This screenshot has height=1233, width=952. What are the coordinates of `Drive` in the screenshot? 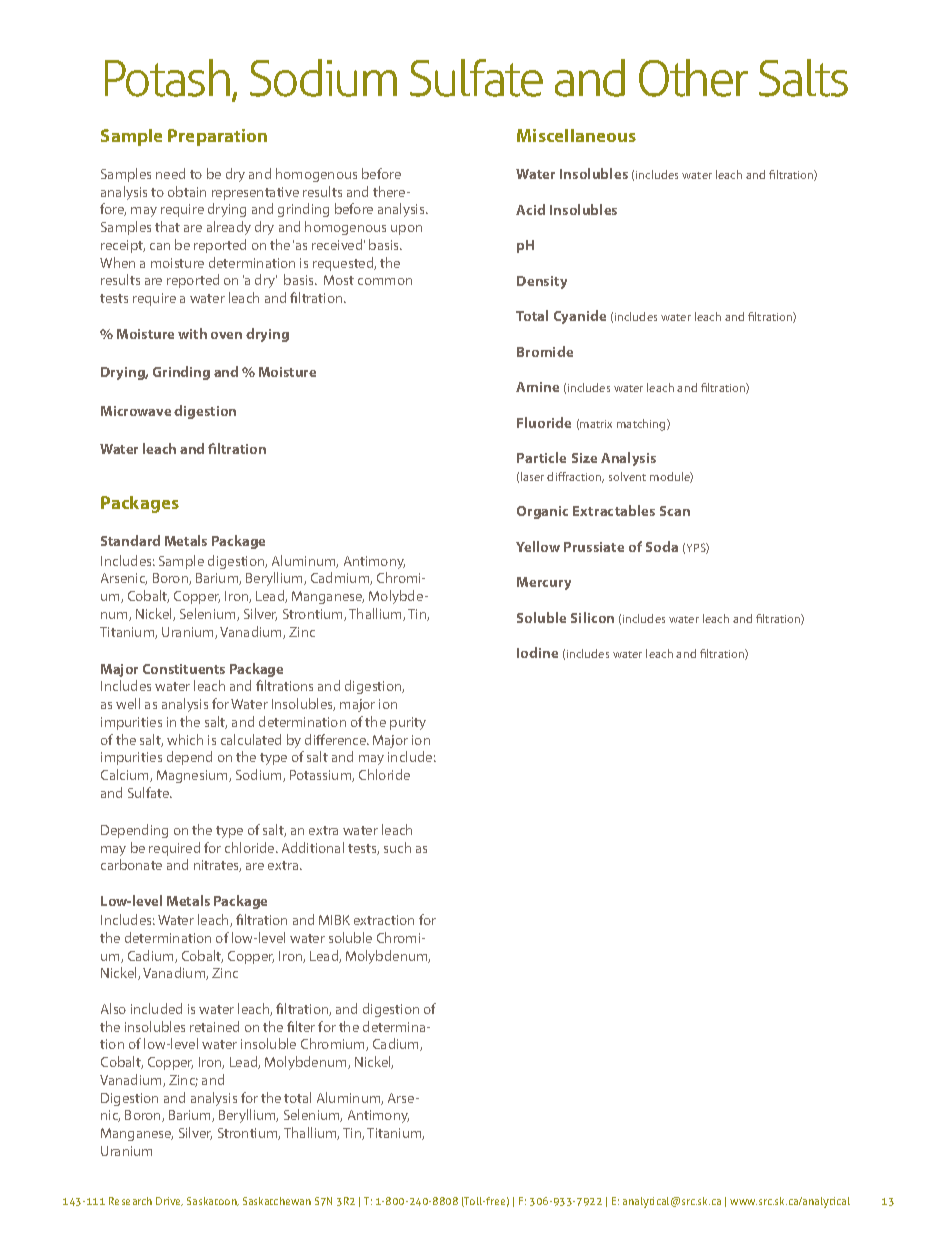 It's located at (169, 1201).
